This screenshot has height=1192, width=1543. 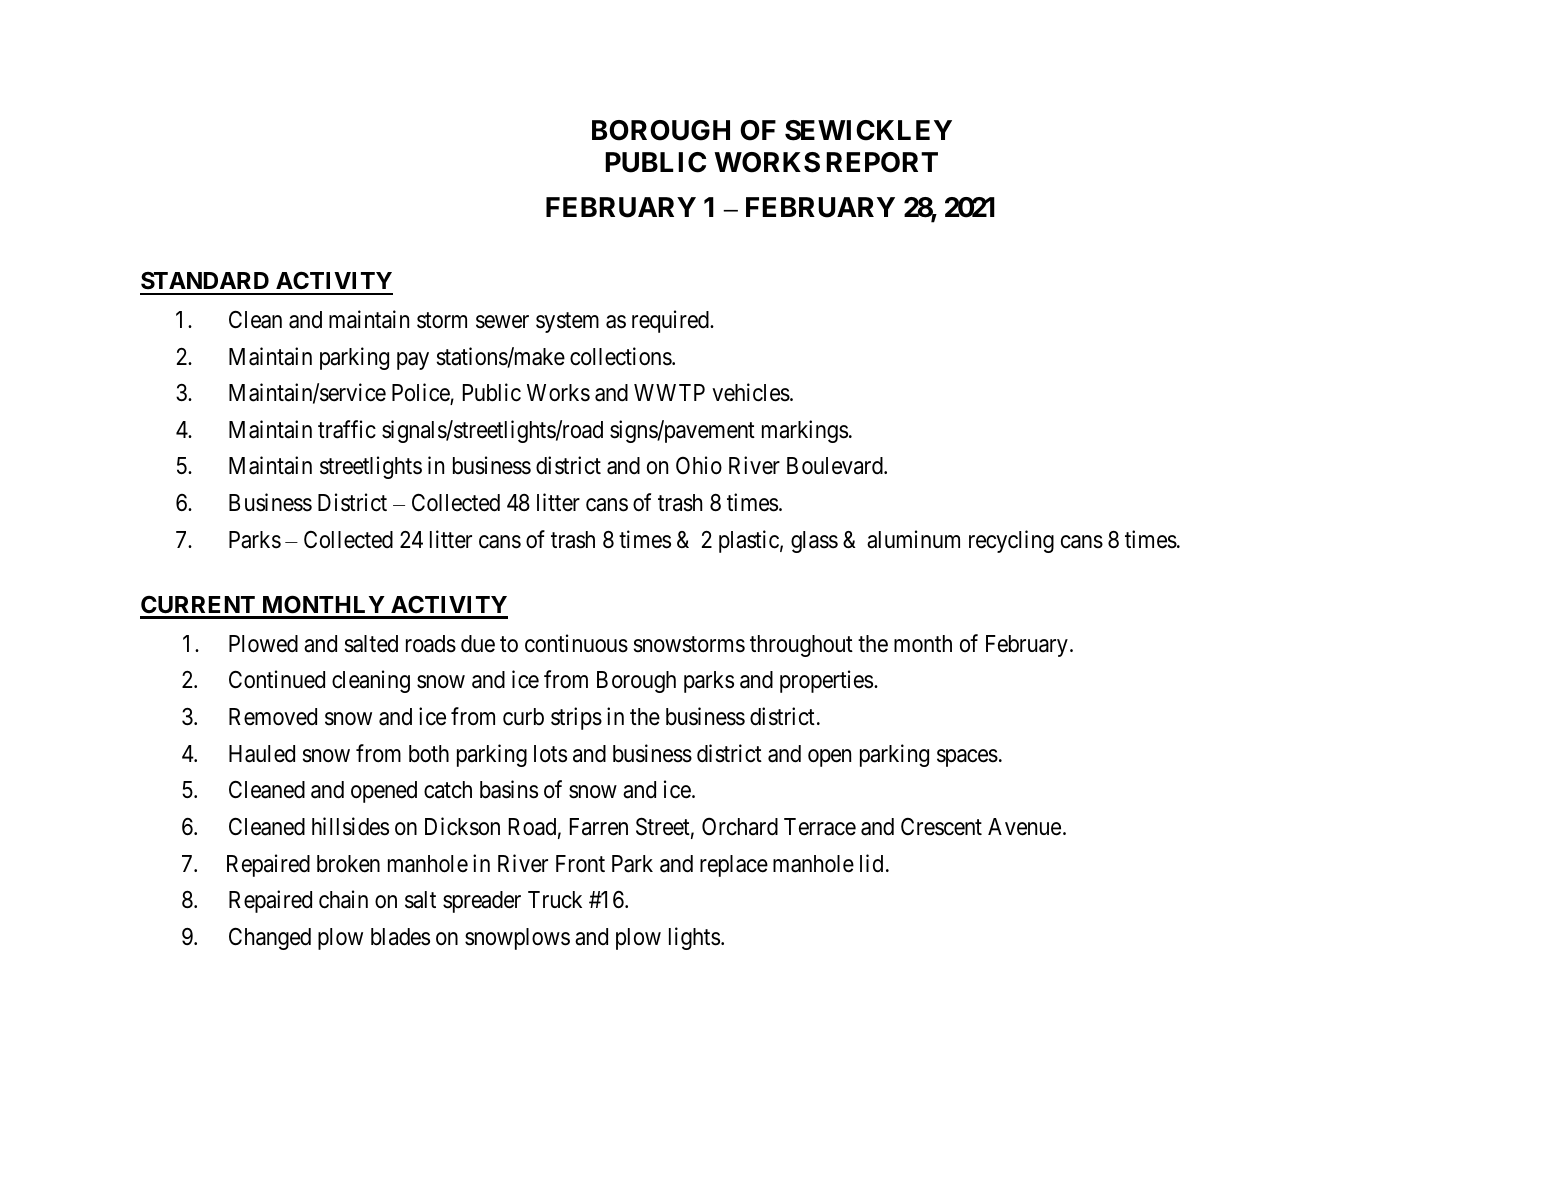 What do you see at coordinates (882, 162) in the screenshot?
I see `REPORT` at bounding box center [882, 162].
